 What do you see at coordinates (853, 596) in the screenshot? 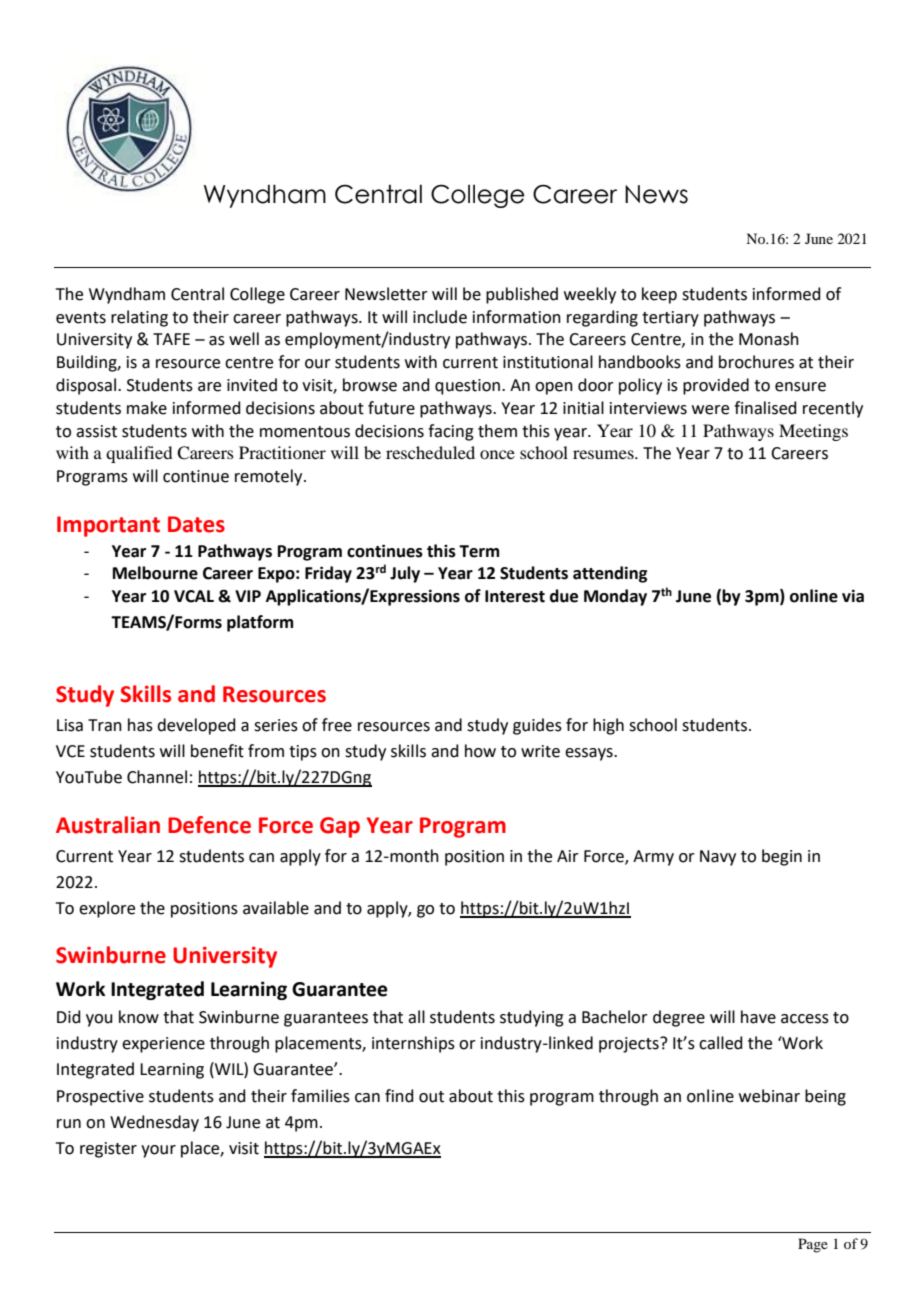
I see `via` at bounding box center [853, 596].
